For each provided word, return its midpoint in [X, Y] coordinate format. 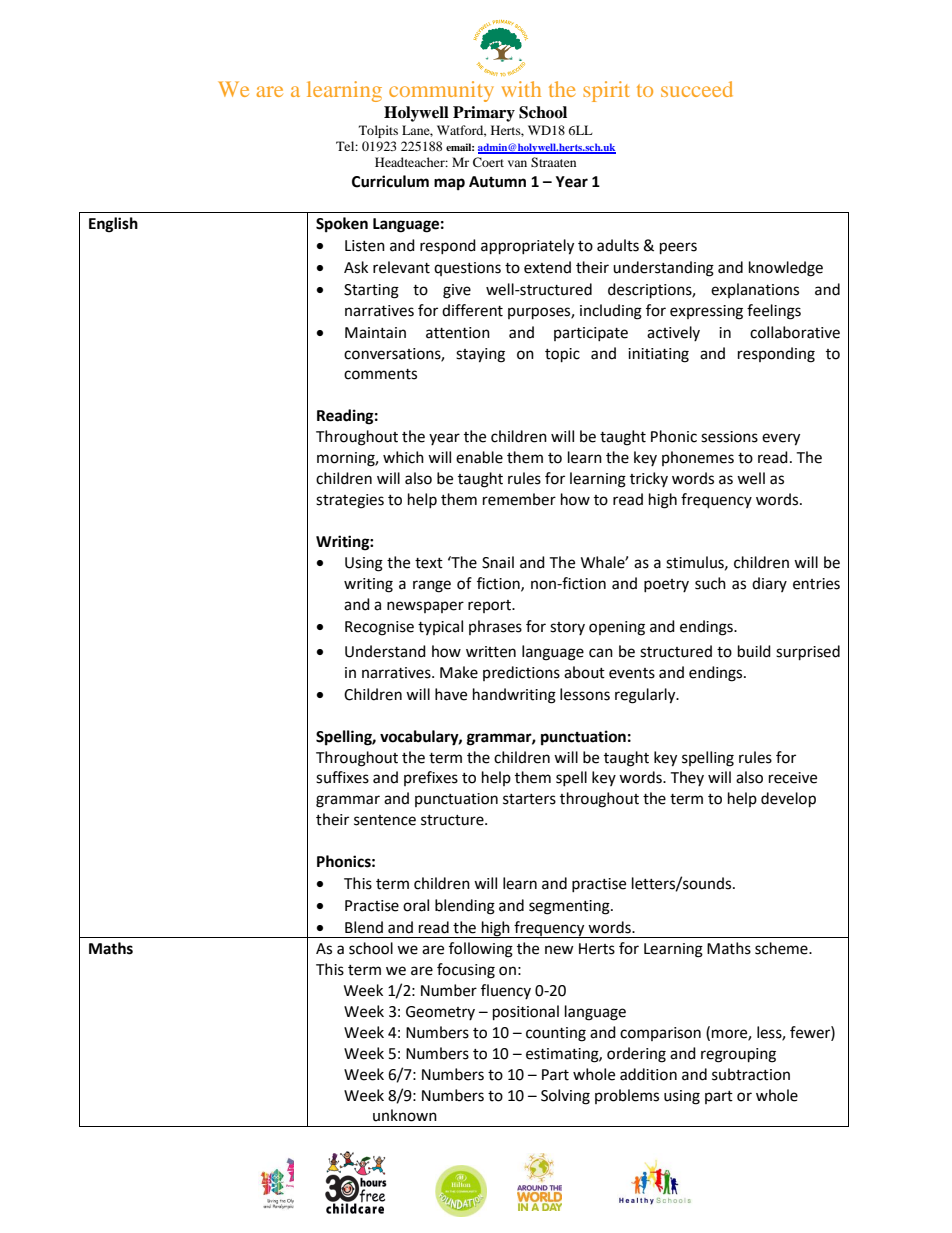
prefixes [431, 778]
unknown [405, 1115]
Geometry [440, 1013]
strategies [350, 501]
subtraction [751, 1074]
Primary [484, 114]
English [113, 225]
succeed [697, 89]
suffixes [342, 777]
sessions [729, 437]
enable [479, 457]
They [687, 778]
